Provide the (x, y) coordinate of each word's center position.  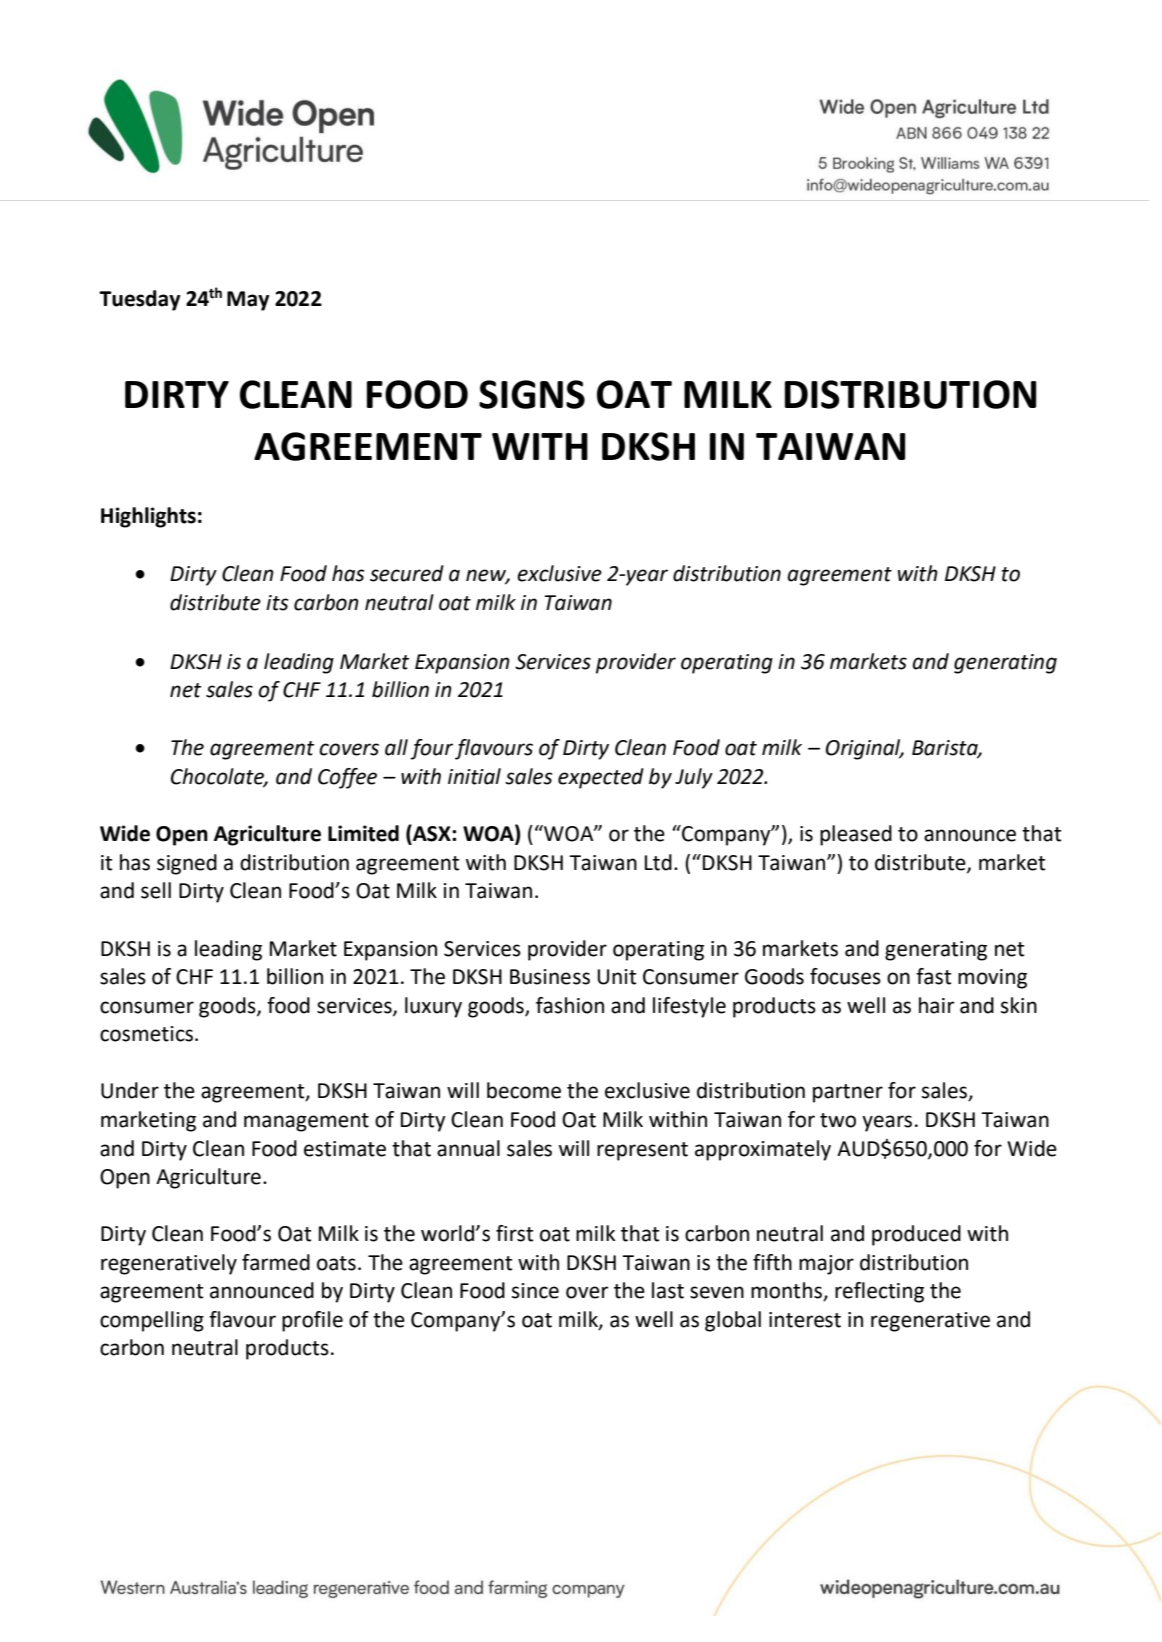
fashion (570, 1005)
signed (187, 864)
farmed (276, 1262)
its (277, 603)
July (694, 778)
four (431, 749)
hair (937, 1005)
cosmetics (148, 1034)
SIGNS (532, 394)
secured (407, 573)
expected (601, 778)
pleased (856, 835)
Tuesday (139, 300)
